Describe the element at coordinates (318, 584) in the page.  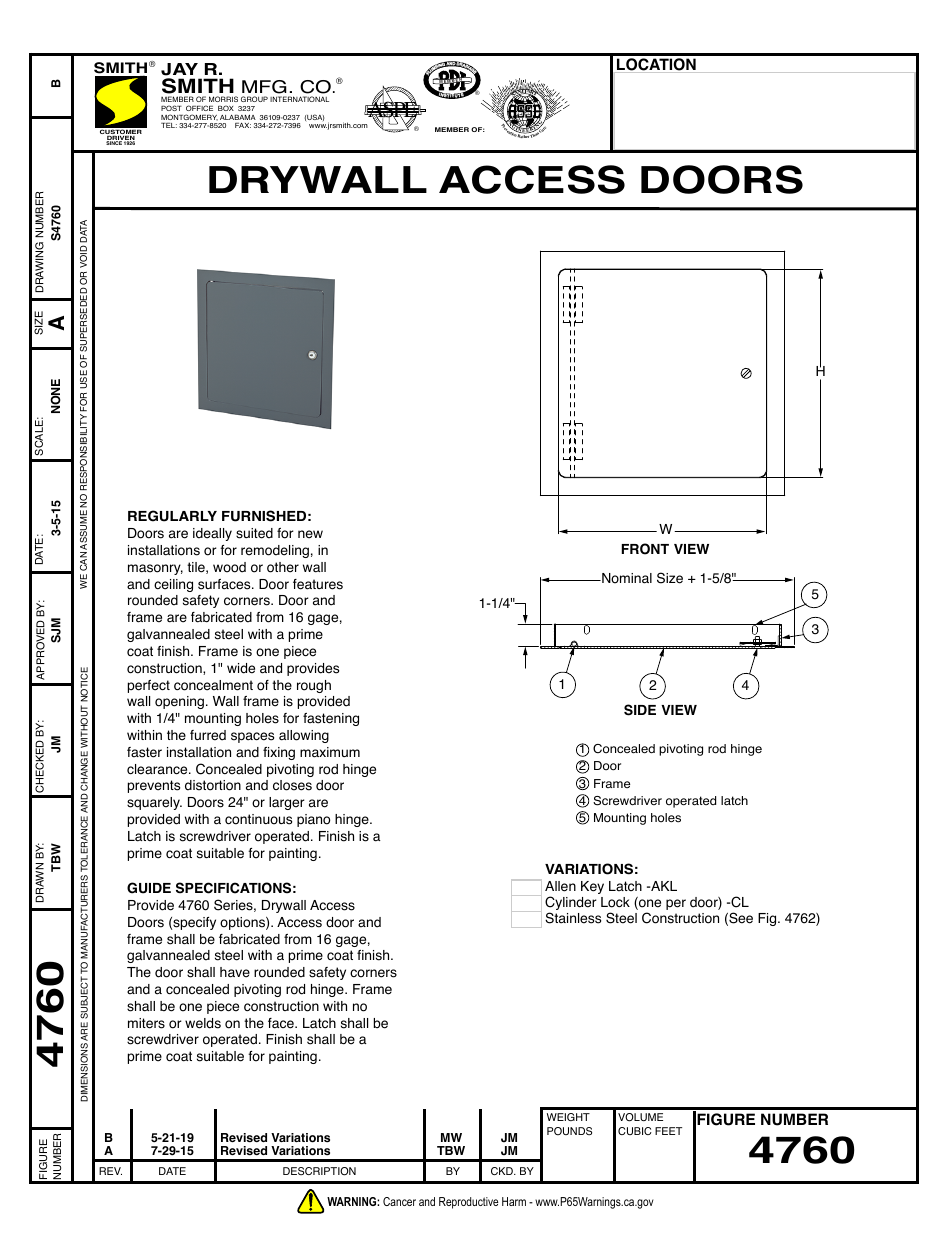
I see `features` at that location.
